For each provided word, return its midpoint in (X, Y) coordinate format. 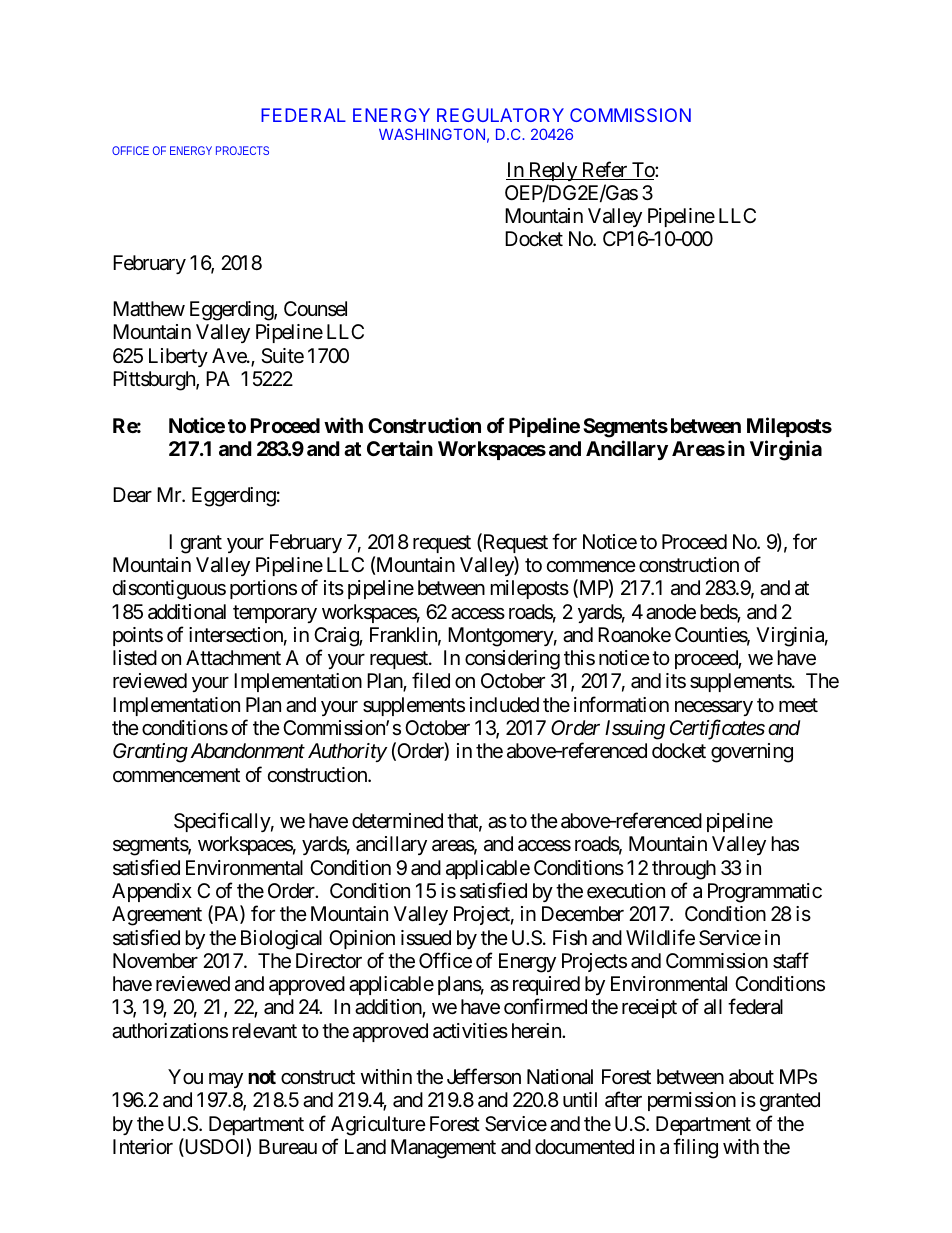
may (226, 1080)
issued (426, 938)
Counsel (315, 309)
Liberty (178, 357)
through (684, 870)
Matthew (149, 309)
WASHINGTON (432, 134)
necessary (714, 708)
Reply (552, 171)
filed (431, 681)
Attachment (233, 658)
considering (512, 660)
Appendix (152, 892)
